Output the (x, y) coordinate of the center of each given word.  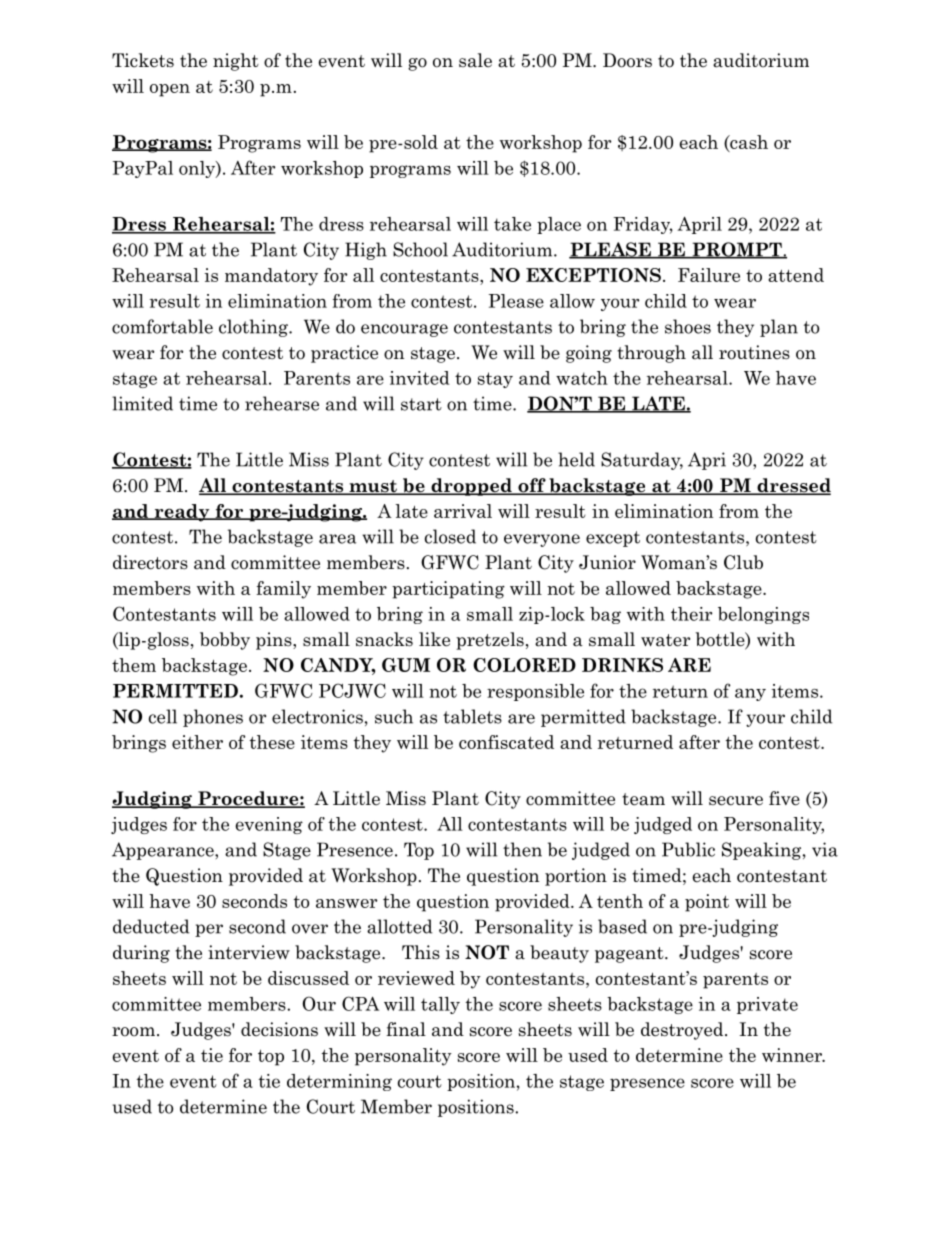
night (236, 62)
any (750, 694)
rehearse (282, 403)
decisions (279, 1029)
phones (213, 718)
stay (495, 380)
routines (754, 352)
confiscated (506, 742)
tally (440, 1005)
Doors (627, 60)
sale (475, 60)
